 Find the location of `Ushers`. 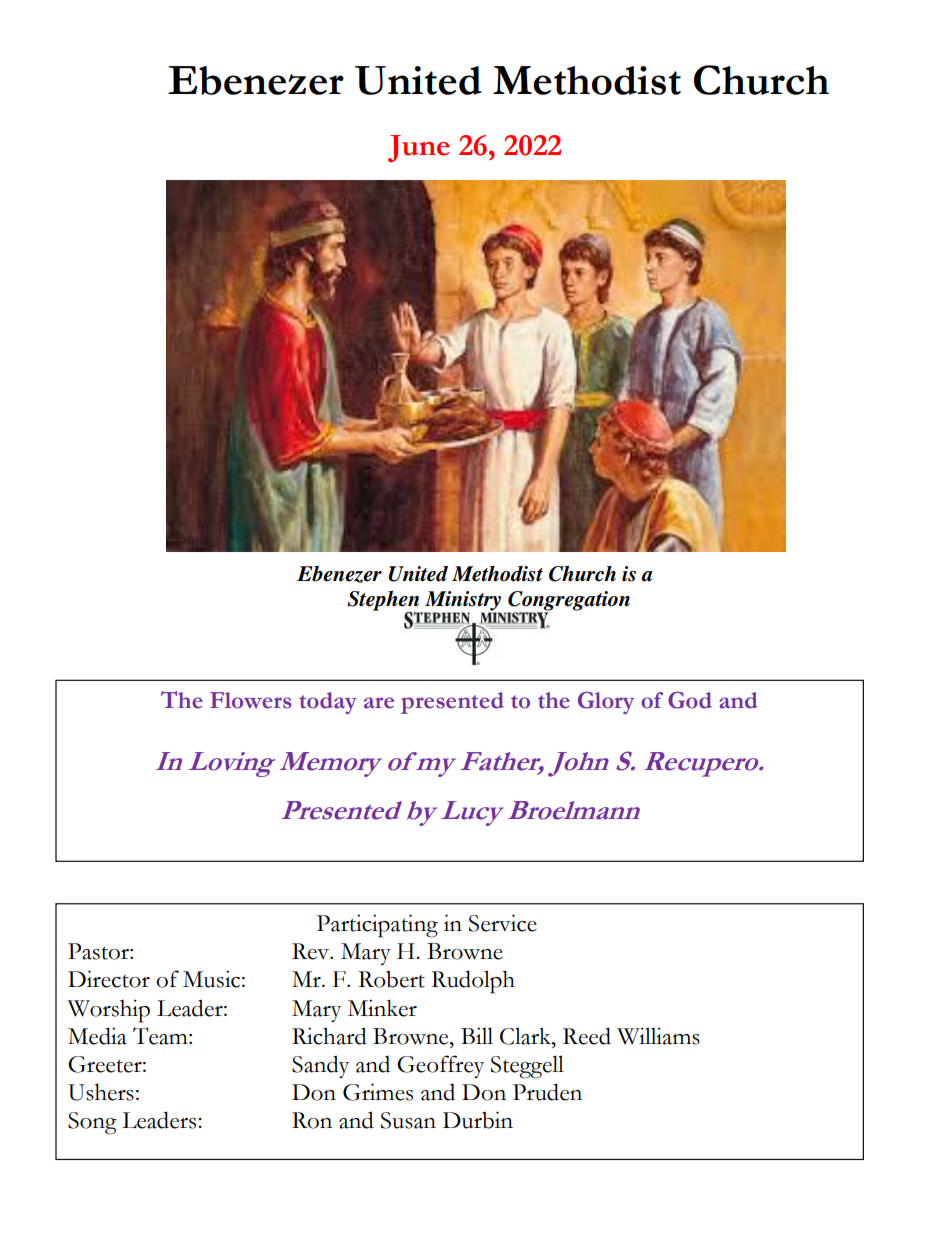

Ushers is located at coordinates (101, 1092).
